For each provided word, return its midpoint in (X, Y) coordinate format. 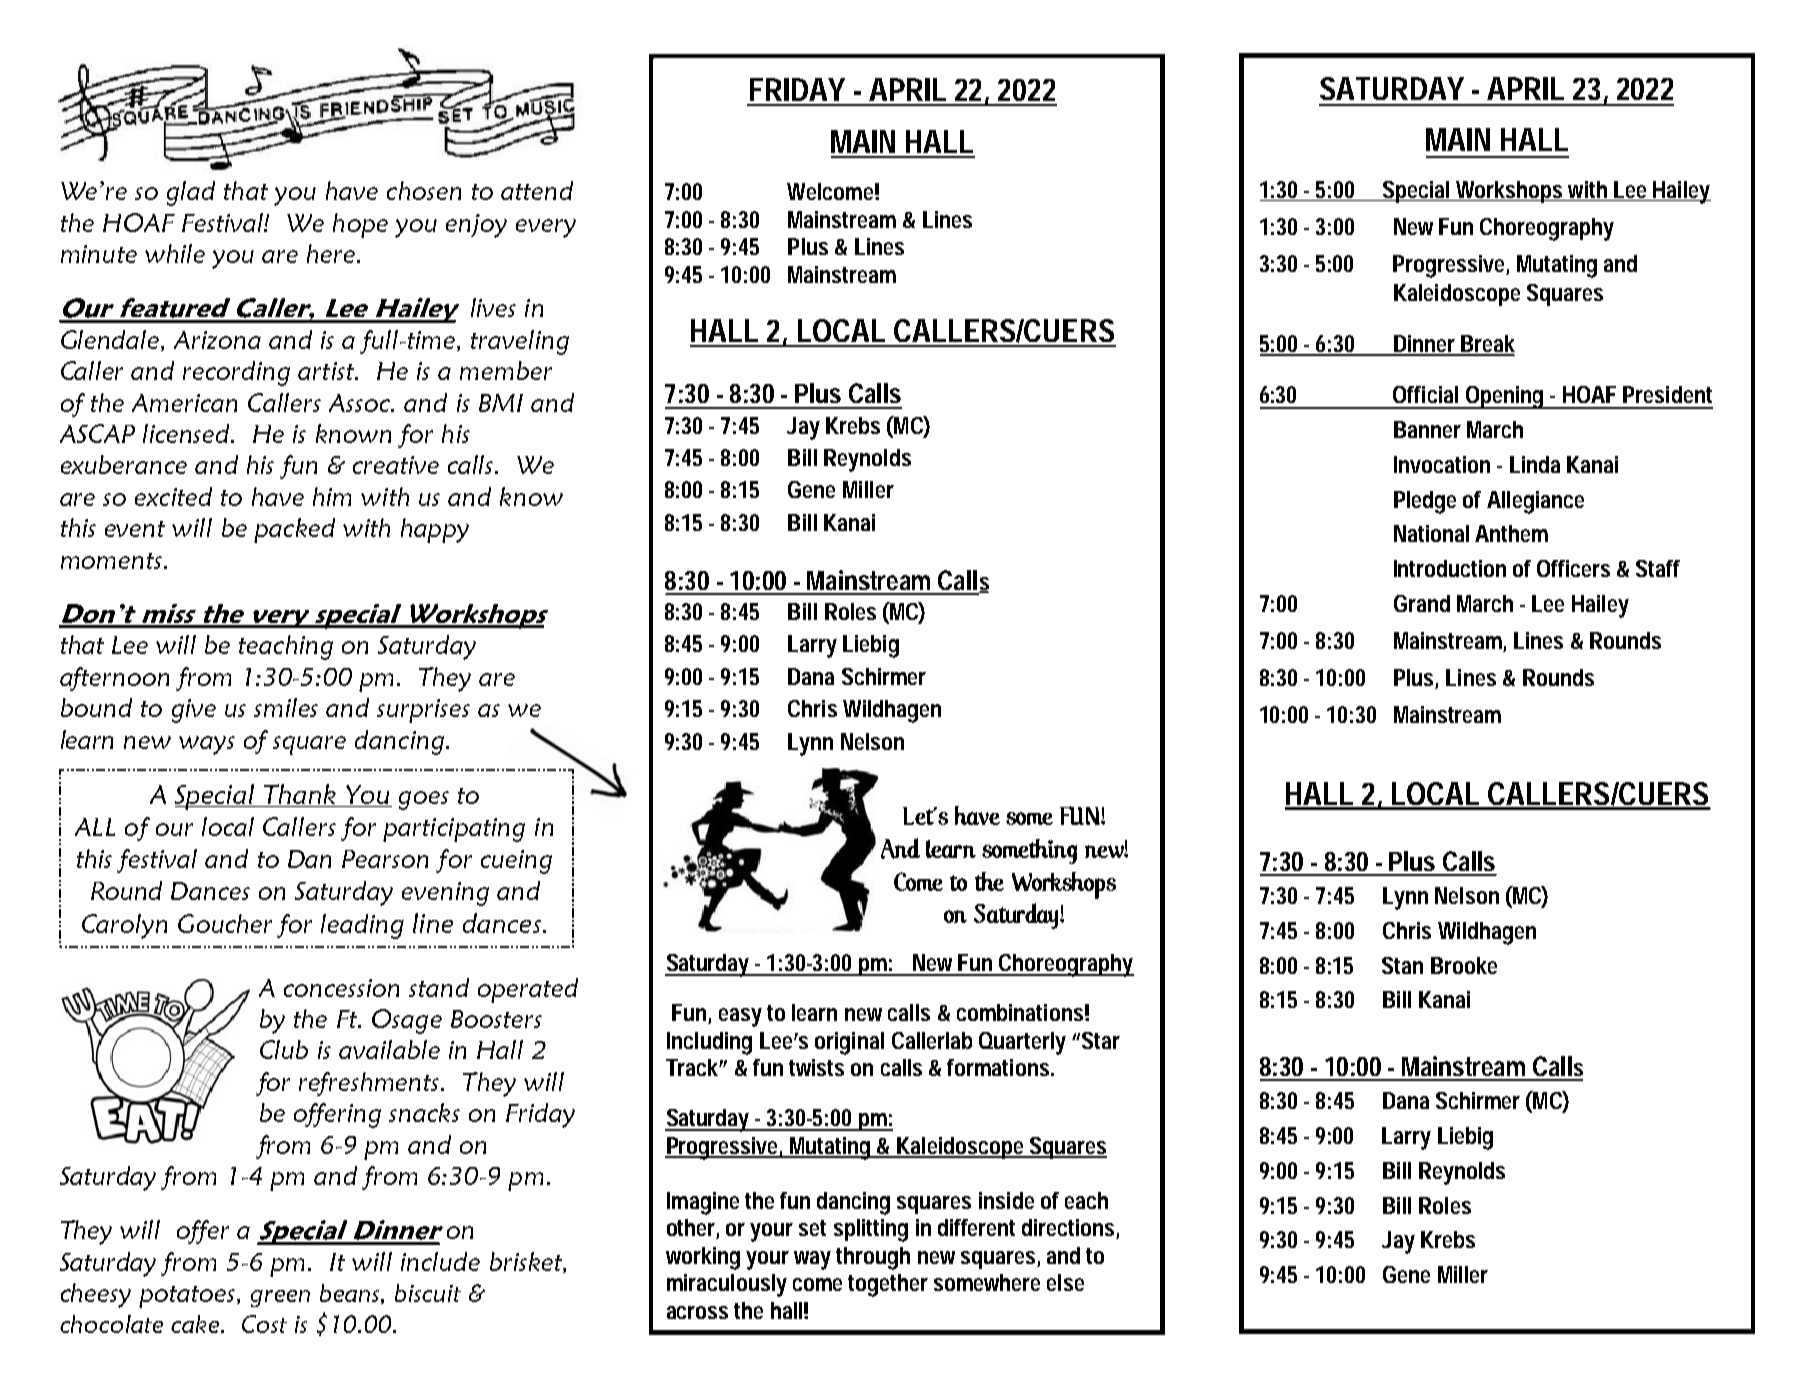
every (546, 228)
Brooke (1464, 965)
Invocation (1442, 464)
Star (1101, 1040)
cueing (516, 862)
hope (360, 225)
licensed (187, 433)
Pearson (385, 859)
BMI (501, 403)
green (280, 1298)
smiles (286, 707)
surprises (423, 711)
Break (1487, 345)
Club (284, 1049)
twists (816, 1067)
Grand (1422, 603)
